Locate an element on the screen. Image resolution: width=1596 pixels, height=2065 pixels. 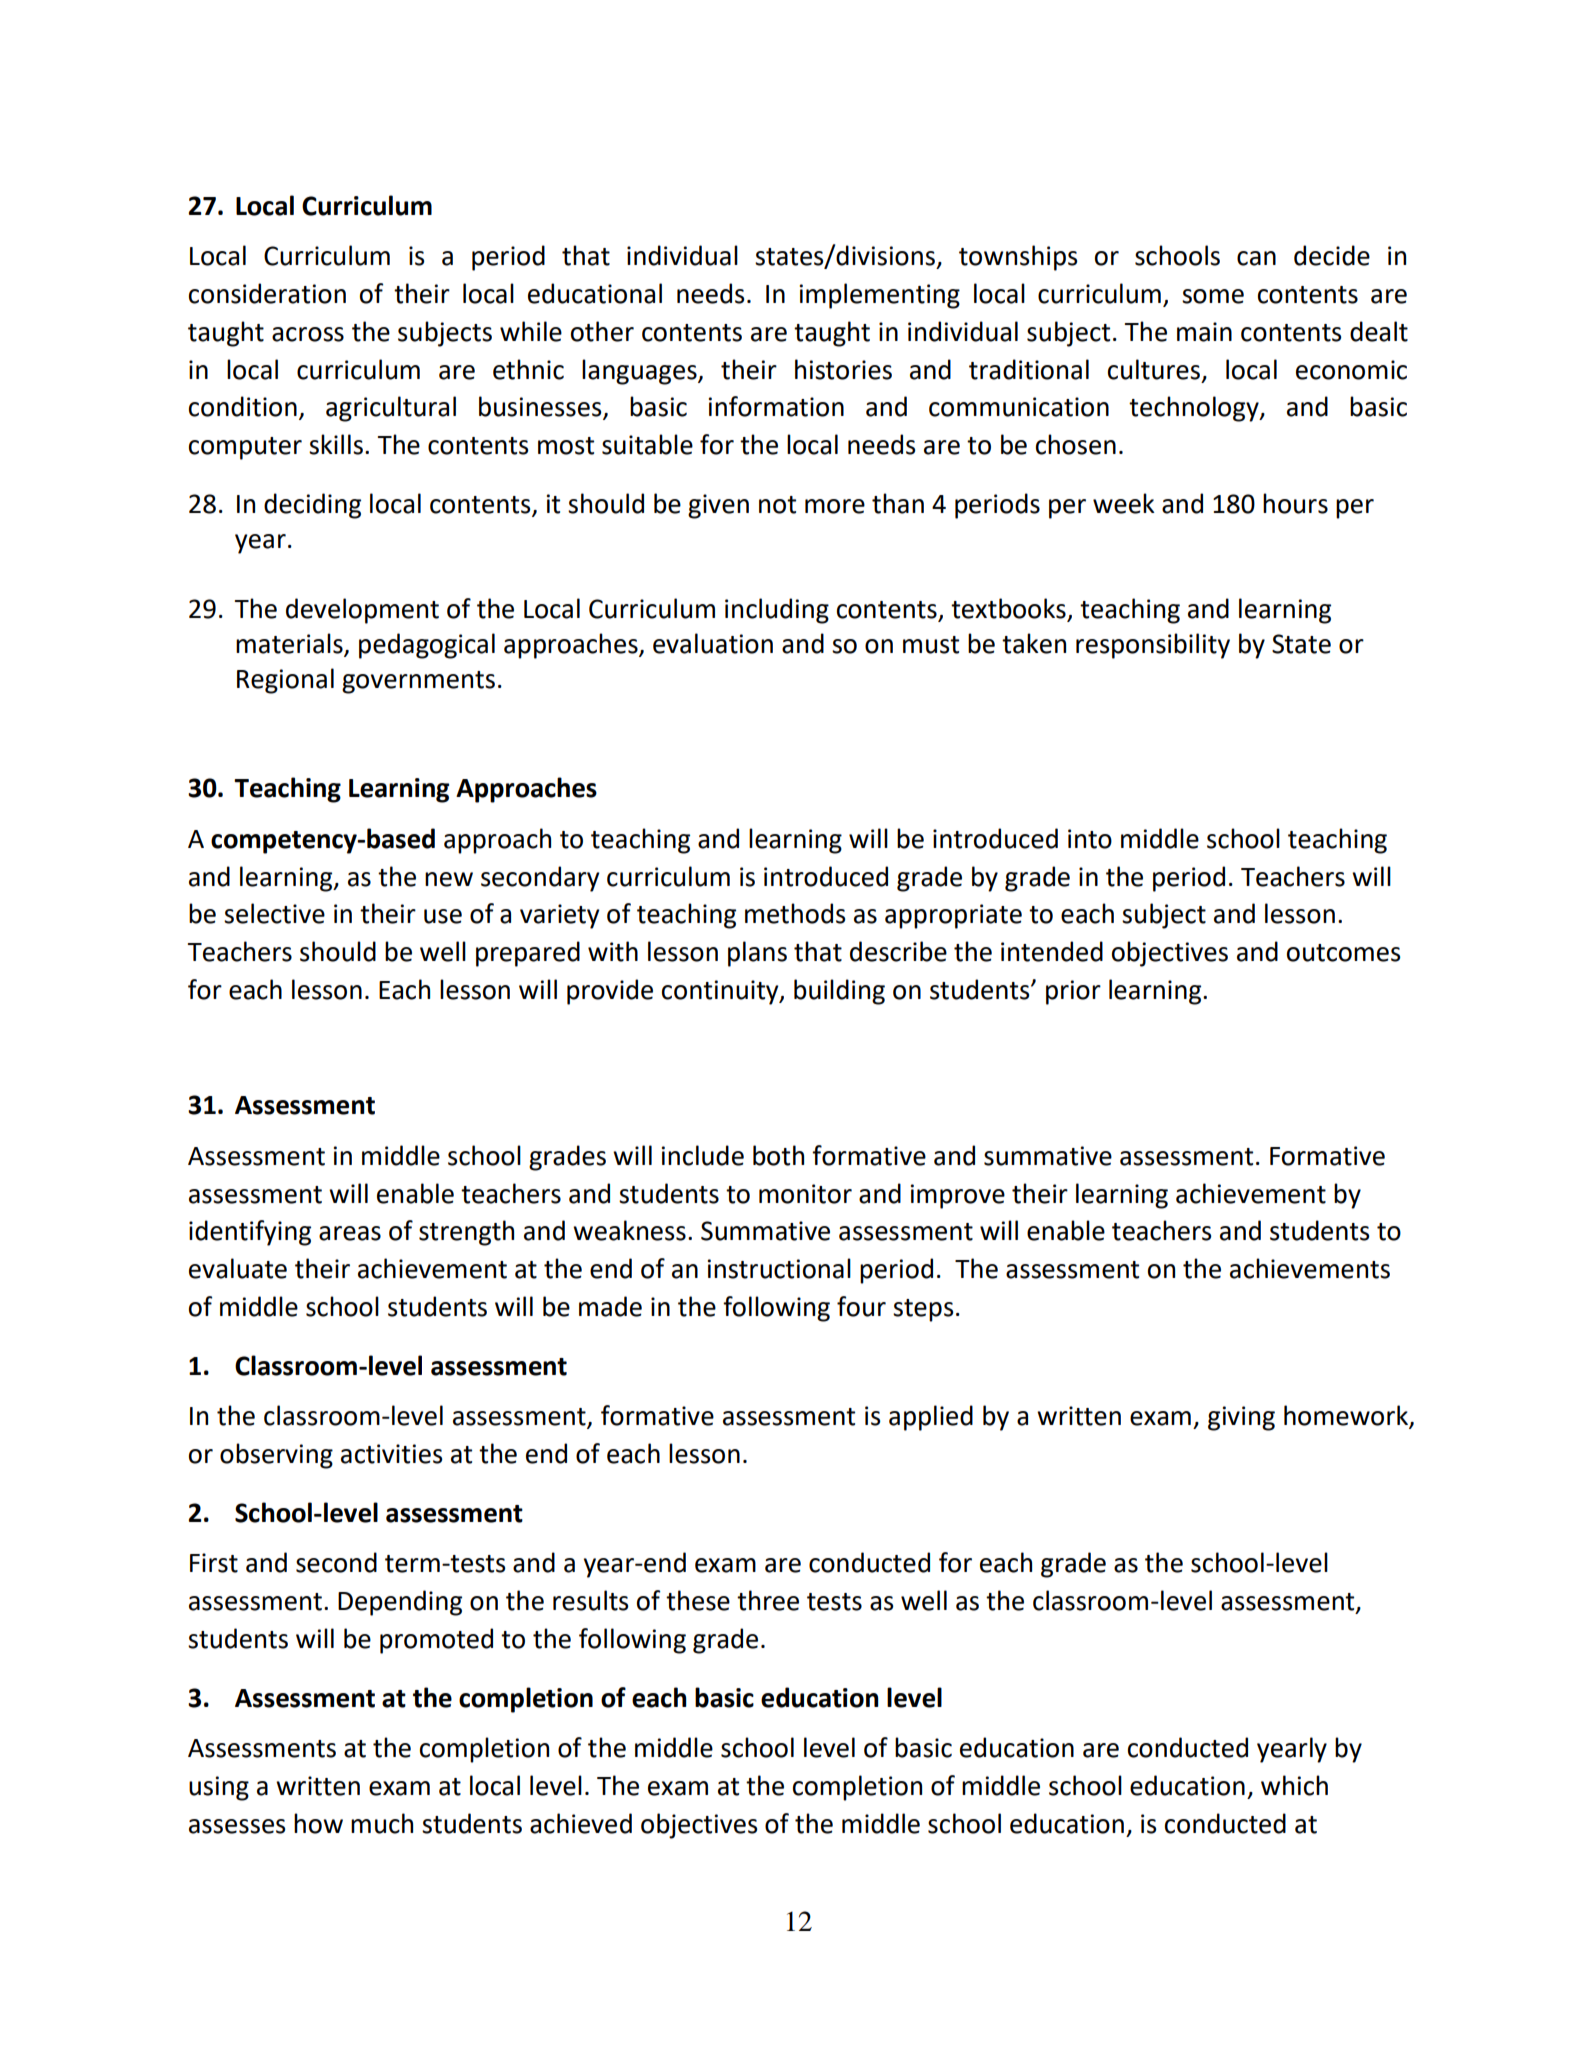
across is located at coordinates (308, 334).
